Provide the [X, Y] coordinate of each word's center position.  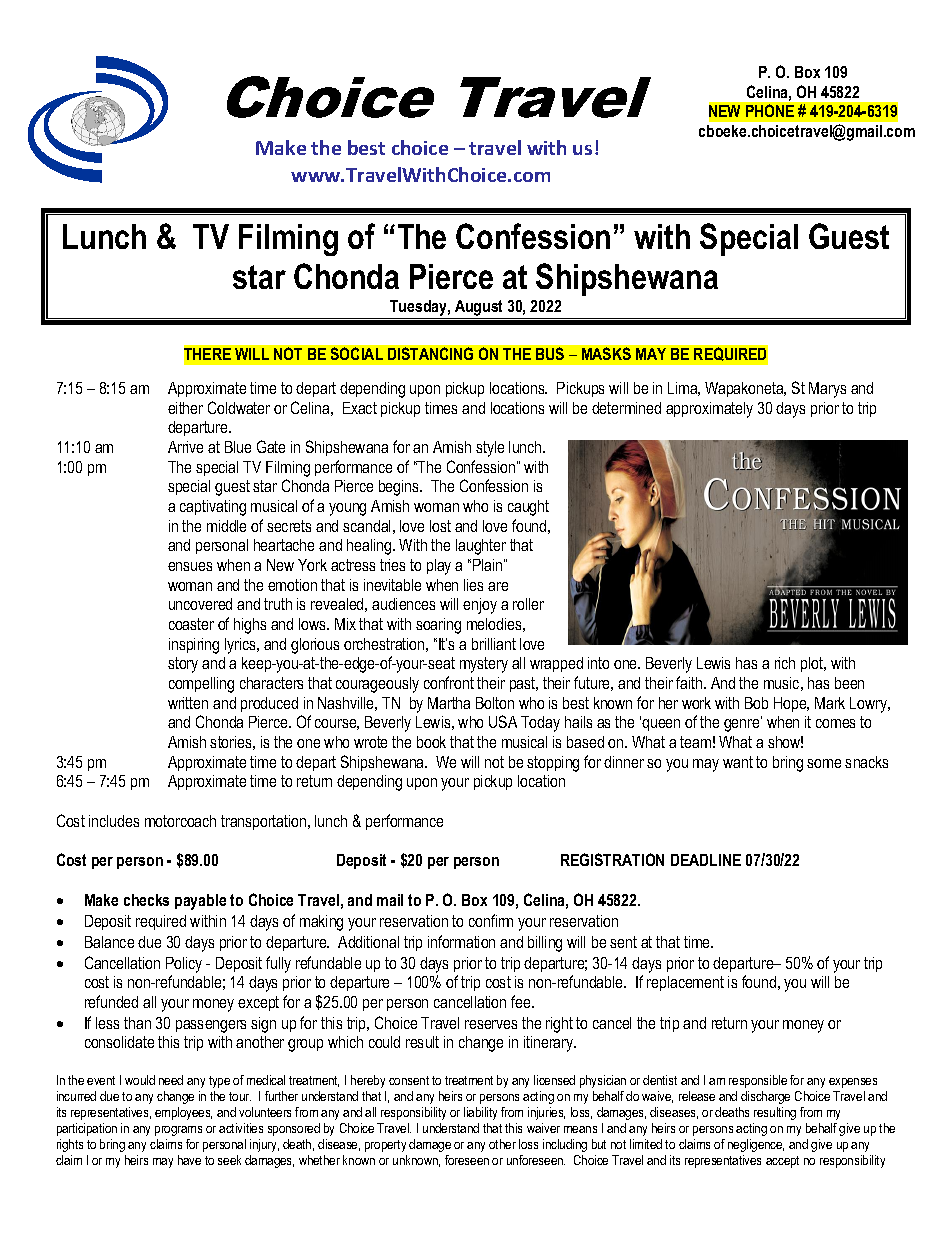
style [490, 449]
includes [114, 821]
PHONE [770, 110]
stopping [553, 764]
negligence [756, 1145]
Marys [827, 390]
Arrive [185, 447]
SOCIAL [357, 353]
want [738, 762]
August [479, 309]
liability [480, 1113]
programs [178, 1131]
